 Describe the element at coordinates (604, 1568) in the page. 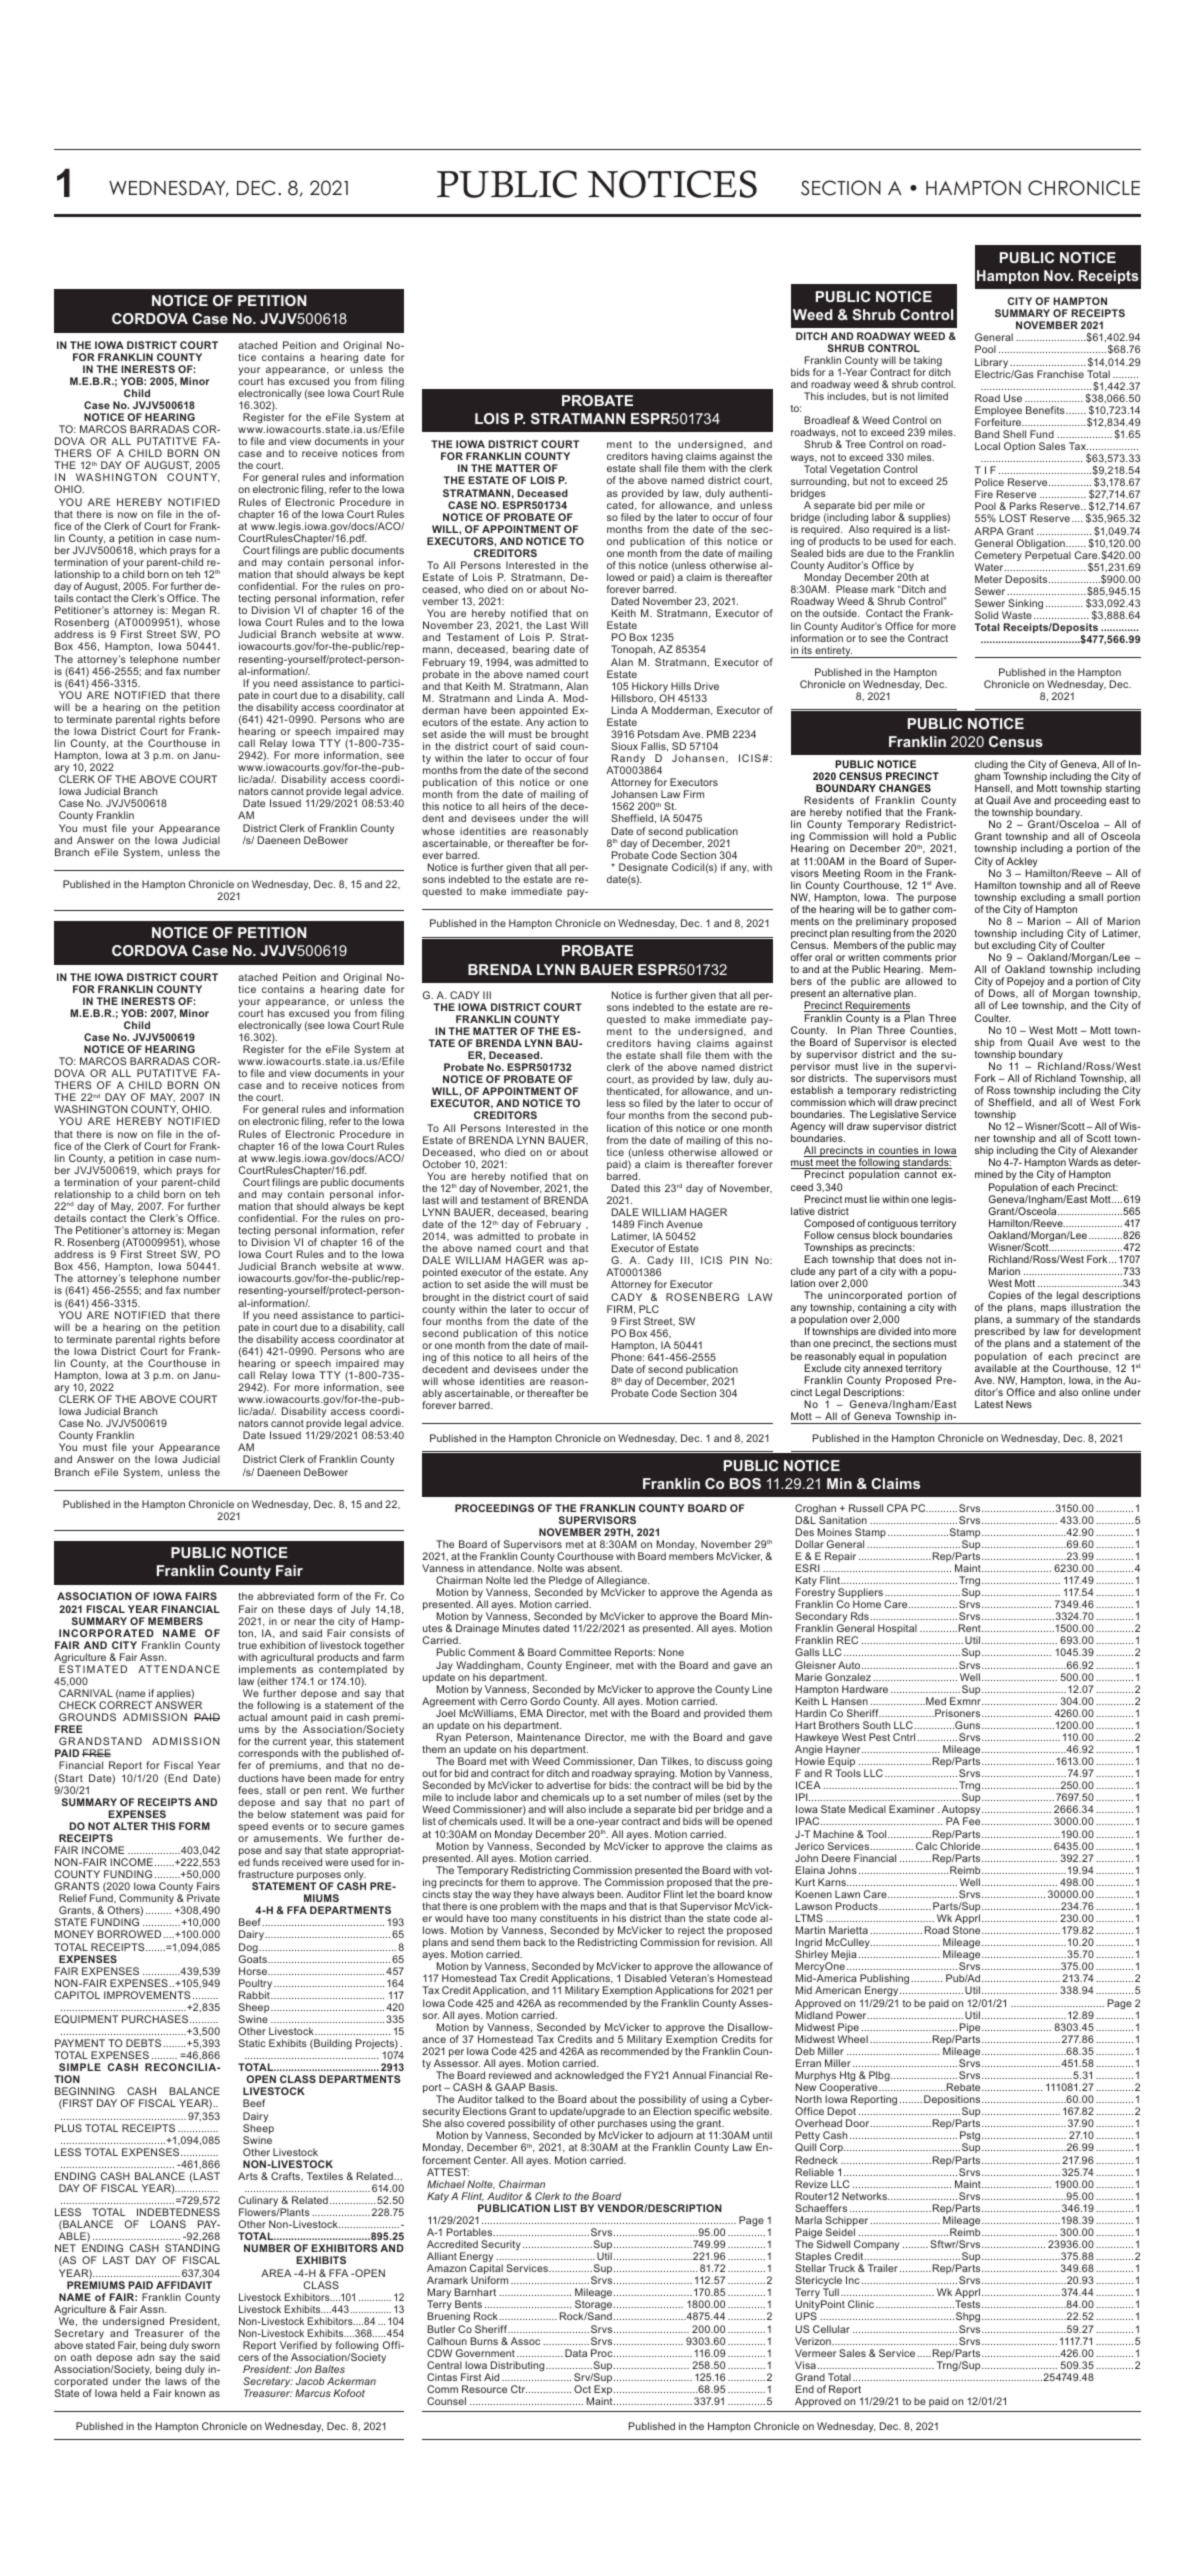

I see `absent` at that location.
